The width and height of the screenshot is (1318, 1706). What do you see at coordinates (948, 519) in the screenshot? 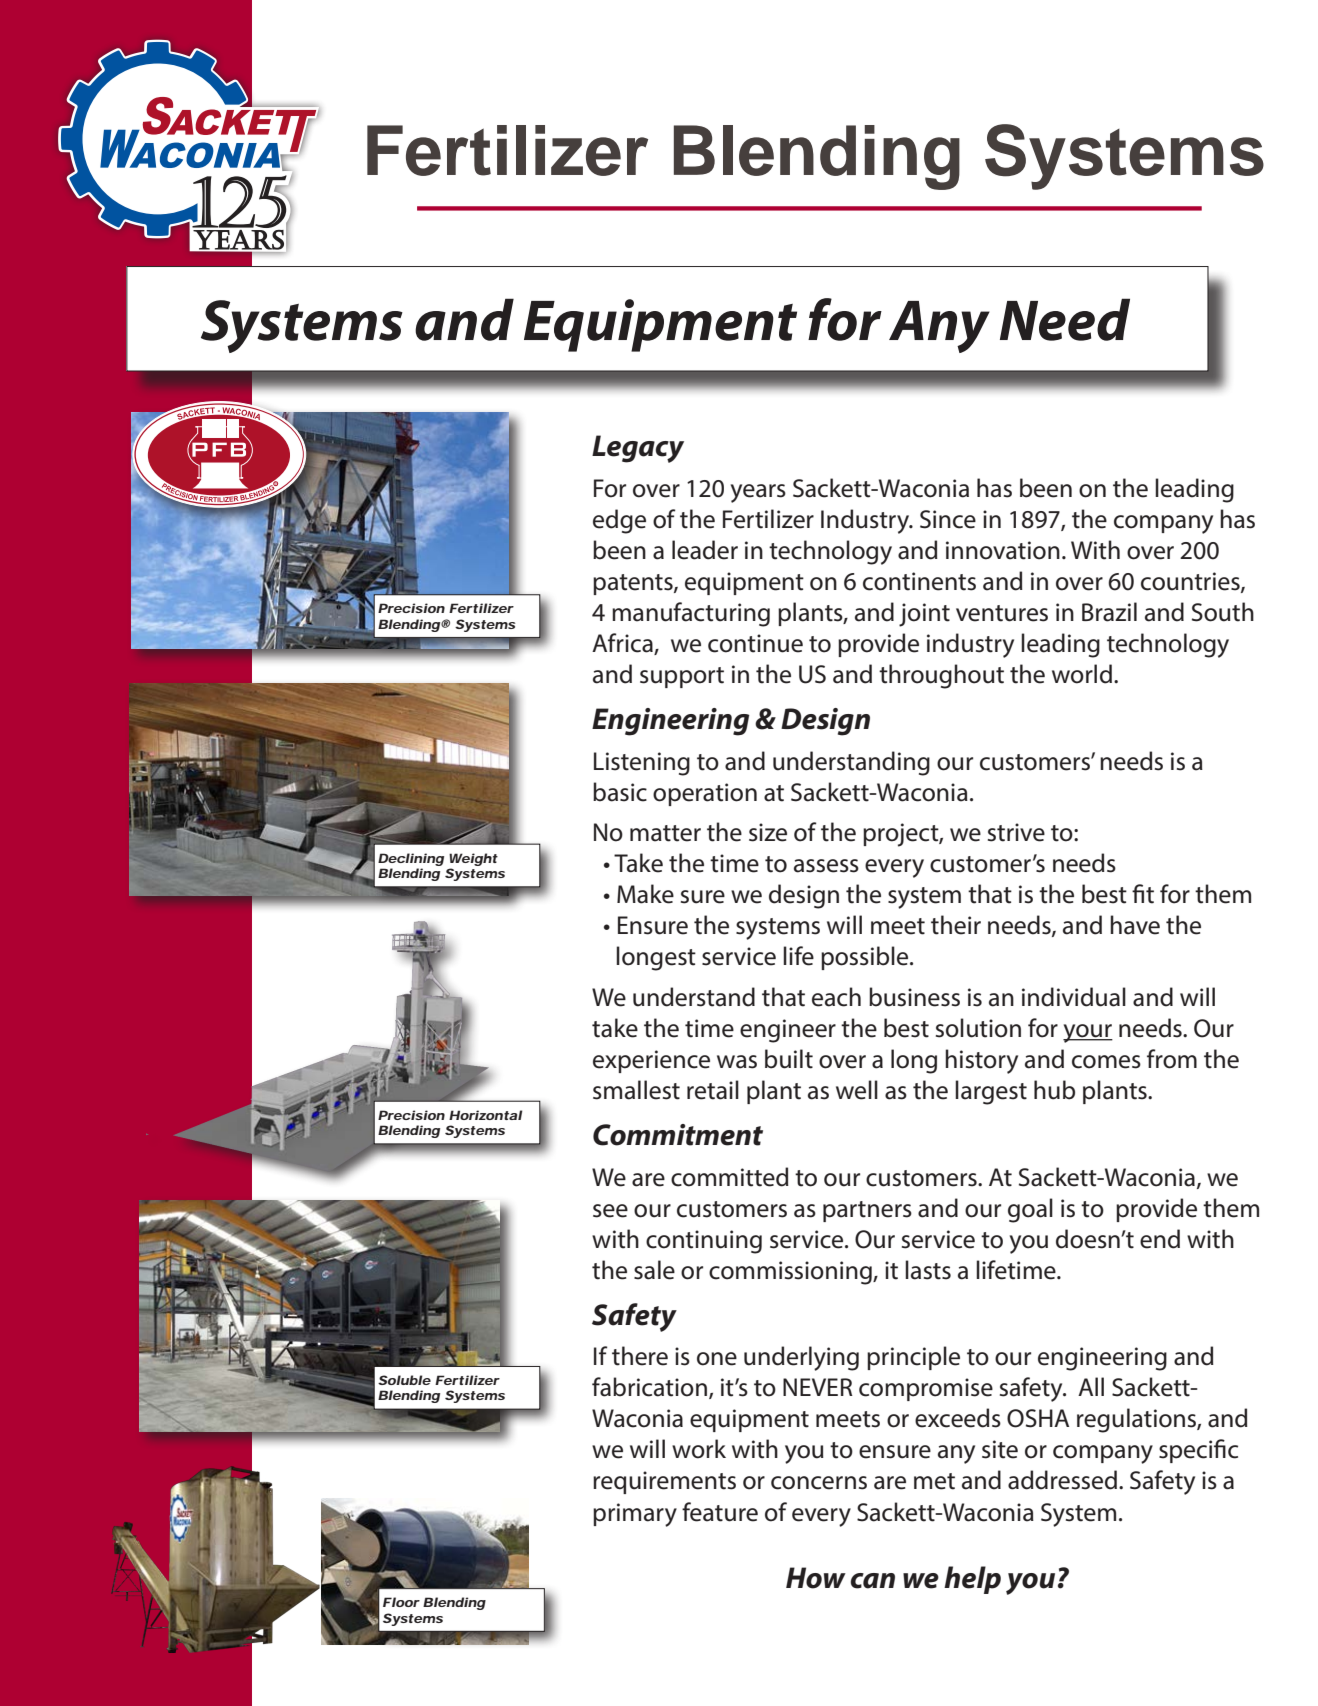
I see `Since` at bounding box center [948, 519].
